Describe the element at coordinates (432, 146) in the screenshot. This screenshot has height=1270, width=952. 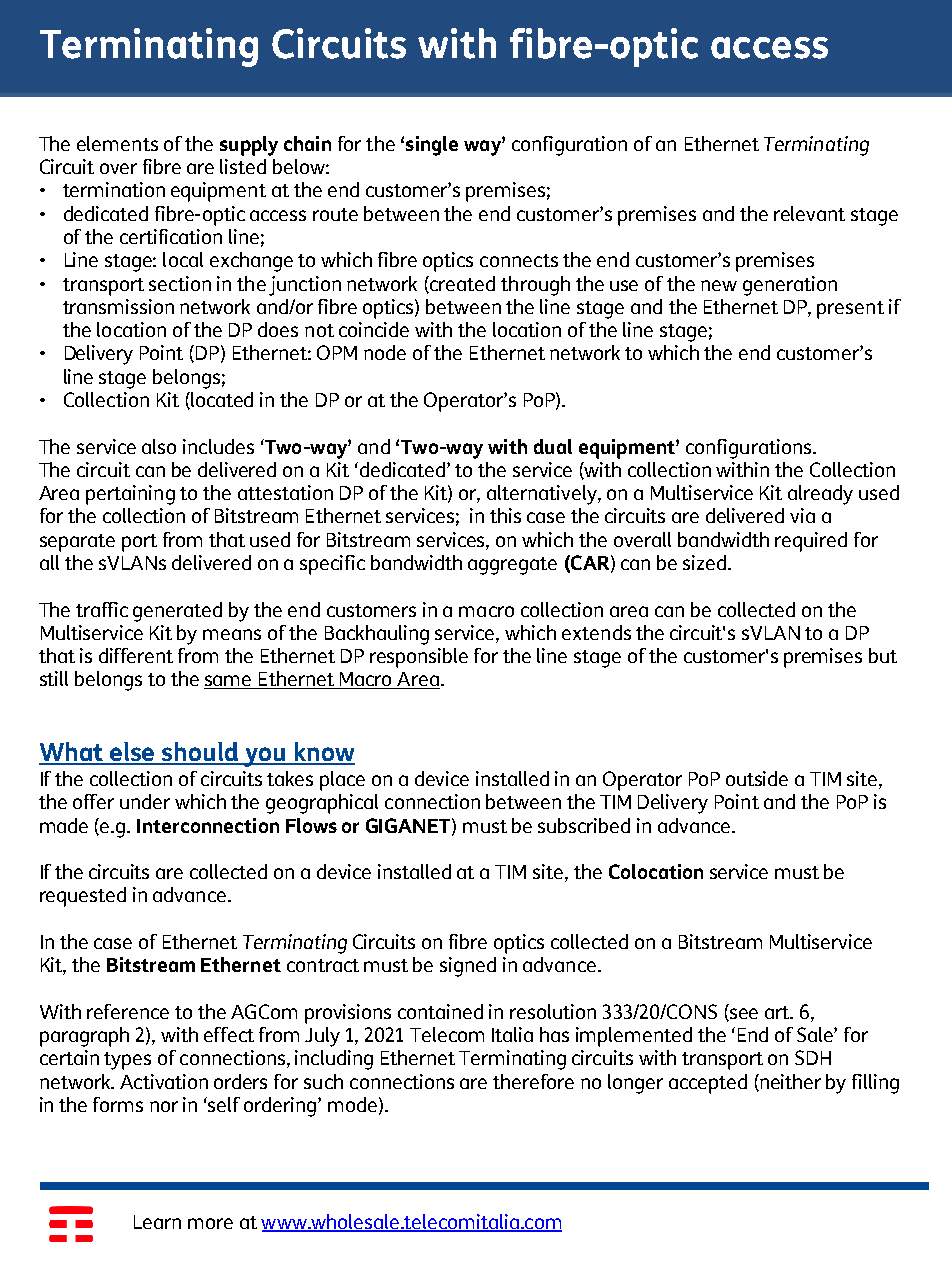
I see `single` at that location.
